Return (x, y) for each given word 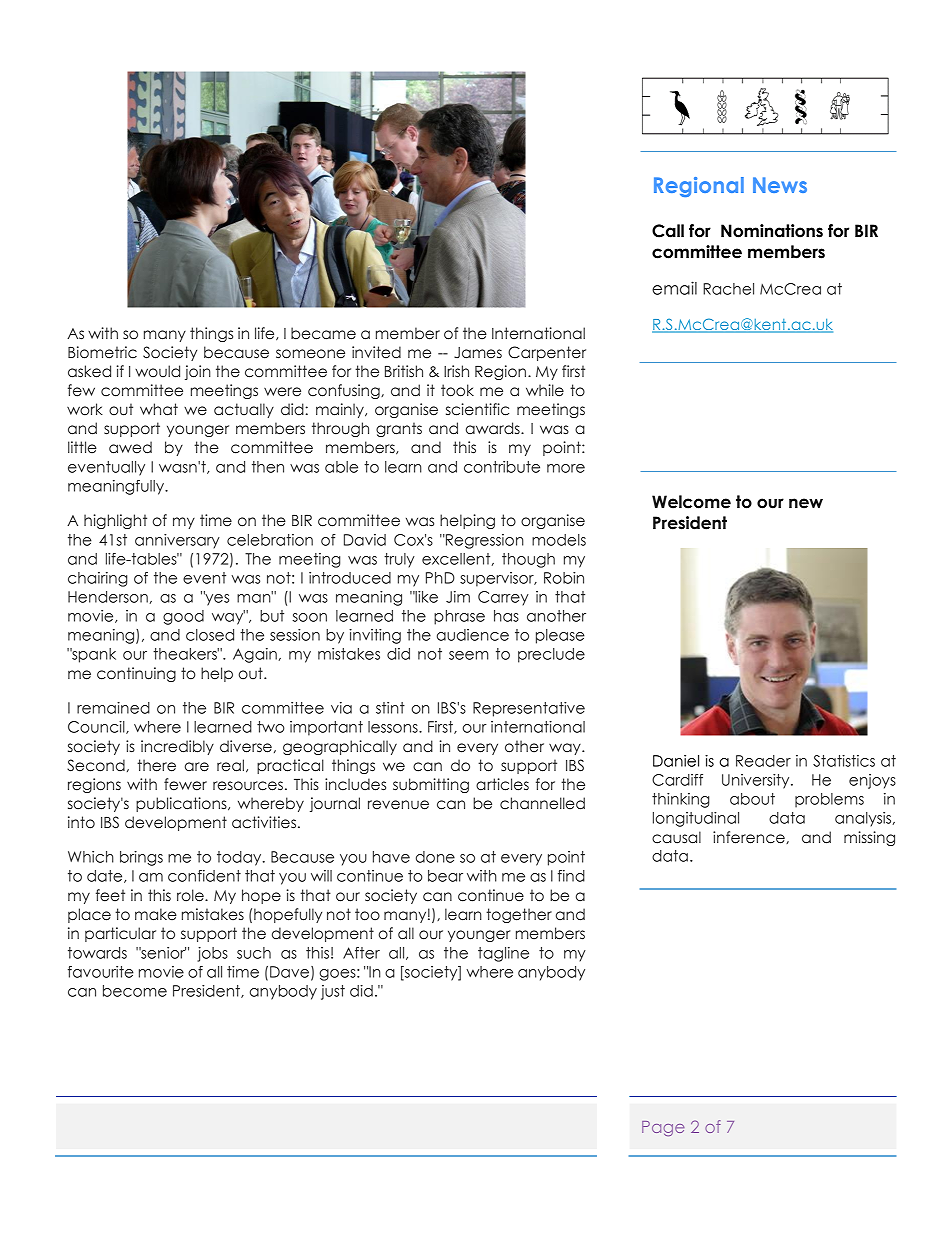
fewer (185, 784)
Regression (484, 541)
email (674, 288)
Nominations (772, 231)
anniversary (177, 541)
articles (502, 784)
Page (663, 1128)
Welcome (691, 502)
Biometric (102, 352)
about (752, 799)
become (135, 991)
